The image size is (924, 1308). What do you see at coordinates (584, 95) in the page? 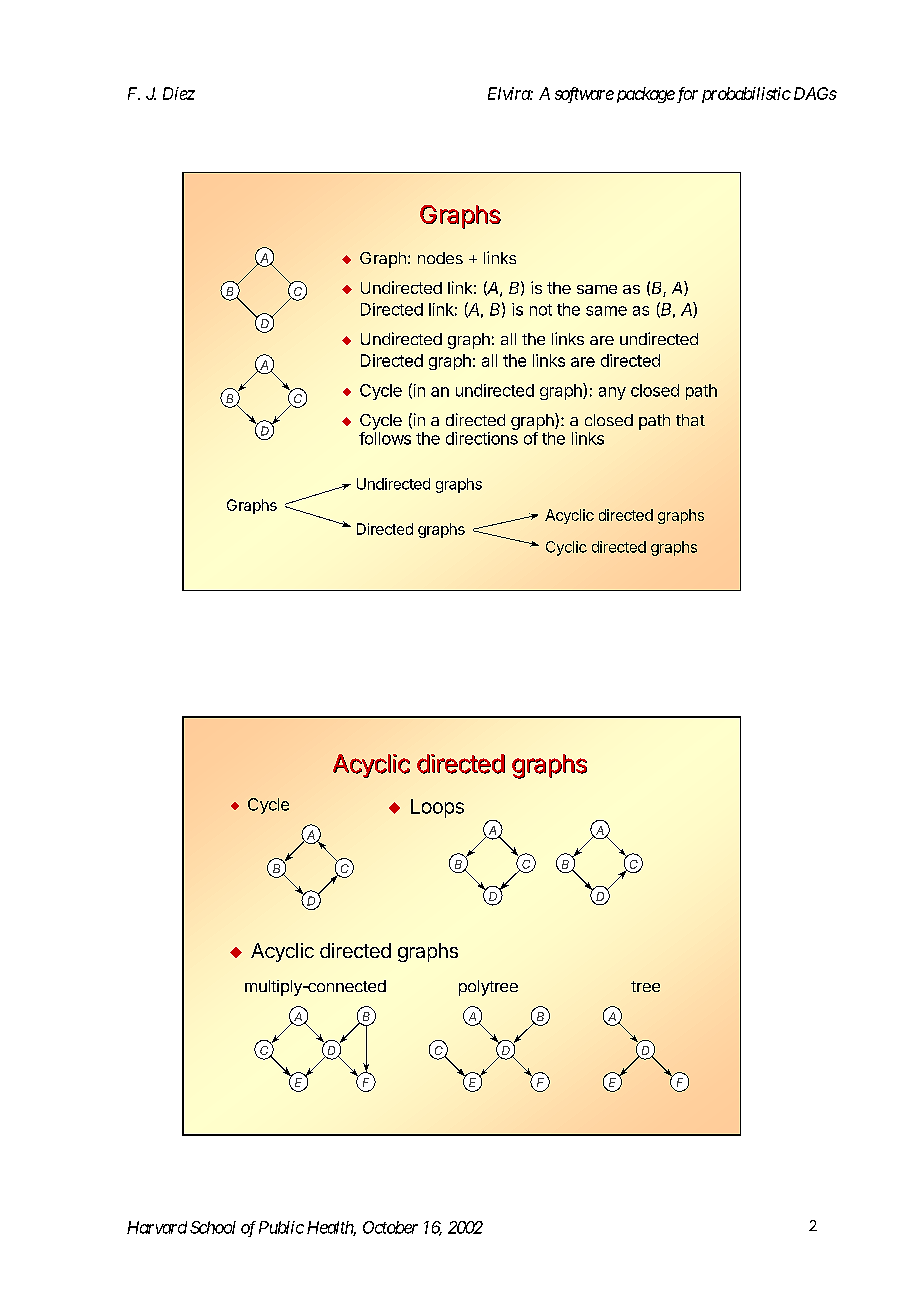
I see `software` at bounding box center [584, 95].
